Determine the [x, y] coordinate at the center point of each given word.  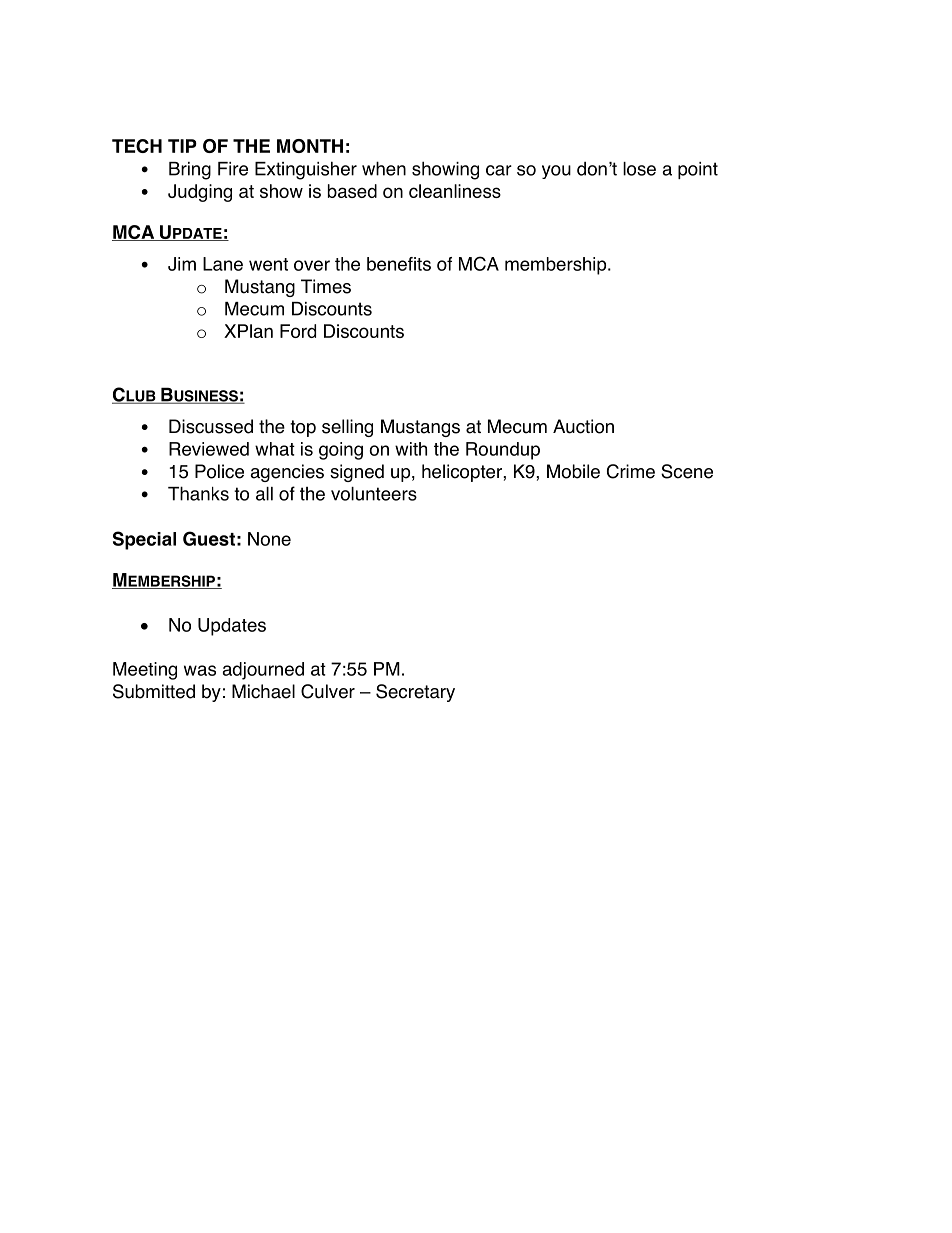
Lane [223, 264]
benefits [399, 264]
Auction [583, 426]
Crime [631, 471]
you [556, 172]
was [200, 670]
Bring [190, 171]
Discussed [211, 426]
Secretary [415, 693]
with [411, 449]
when [384, 168]
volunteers [374, 494]
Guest [209, 538]
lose [639, 169]
